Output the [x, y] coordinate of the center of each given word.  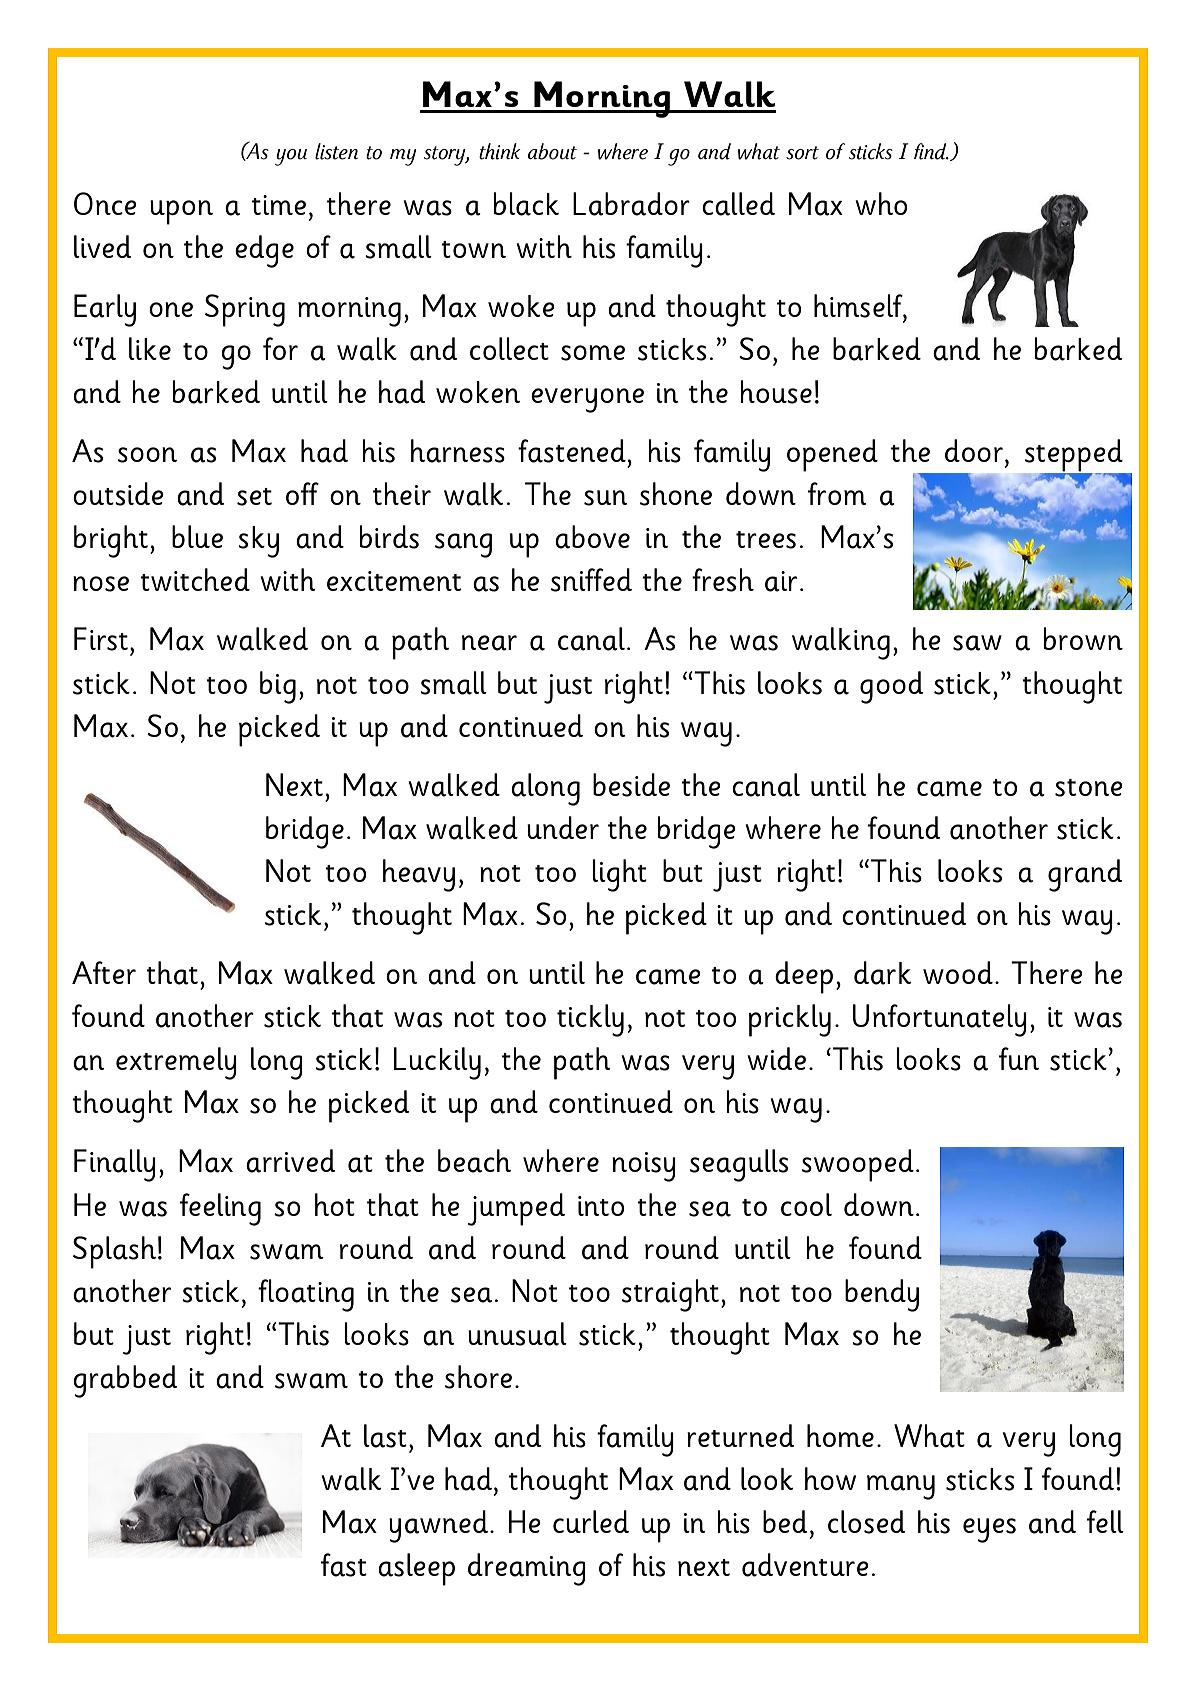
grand [1085, 875]
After [104, 972]
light [619, 875]
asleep [416, 1569]
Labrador [631, 204]
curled [591, 1521]
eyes [989, 1530]
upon [181, 212]
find [931, 151]
